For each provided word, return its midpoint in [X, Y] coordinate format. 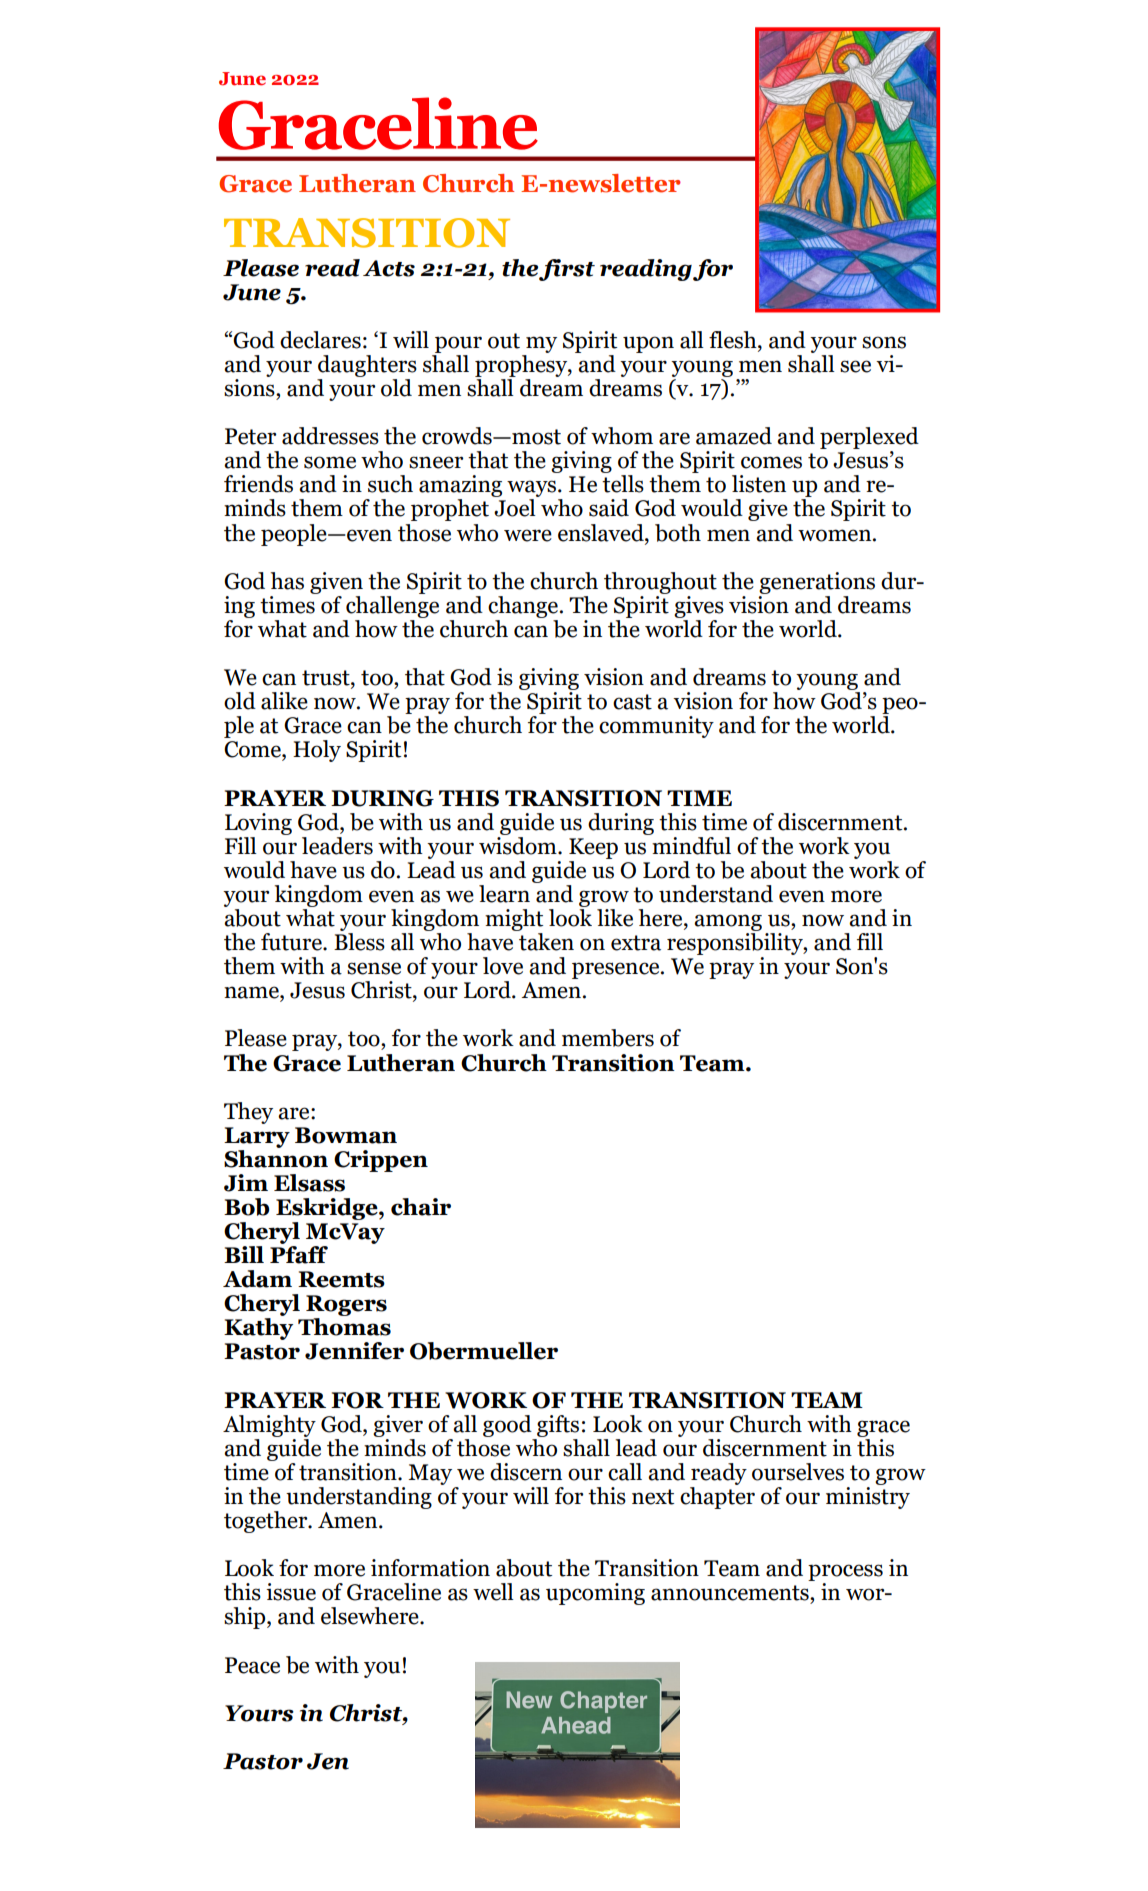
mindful [690, 844]
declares [320, 340]
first [567, 270]
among [728, 922]
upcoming [595, 1594]
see [855, 366]
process [845, 1574]
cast [632, 702]
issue [291, 1592]
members [608, 1038]
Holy [317, 751]
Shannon [276, 1157]
